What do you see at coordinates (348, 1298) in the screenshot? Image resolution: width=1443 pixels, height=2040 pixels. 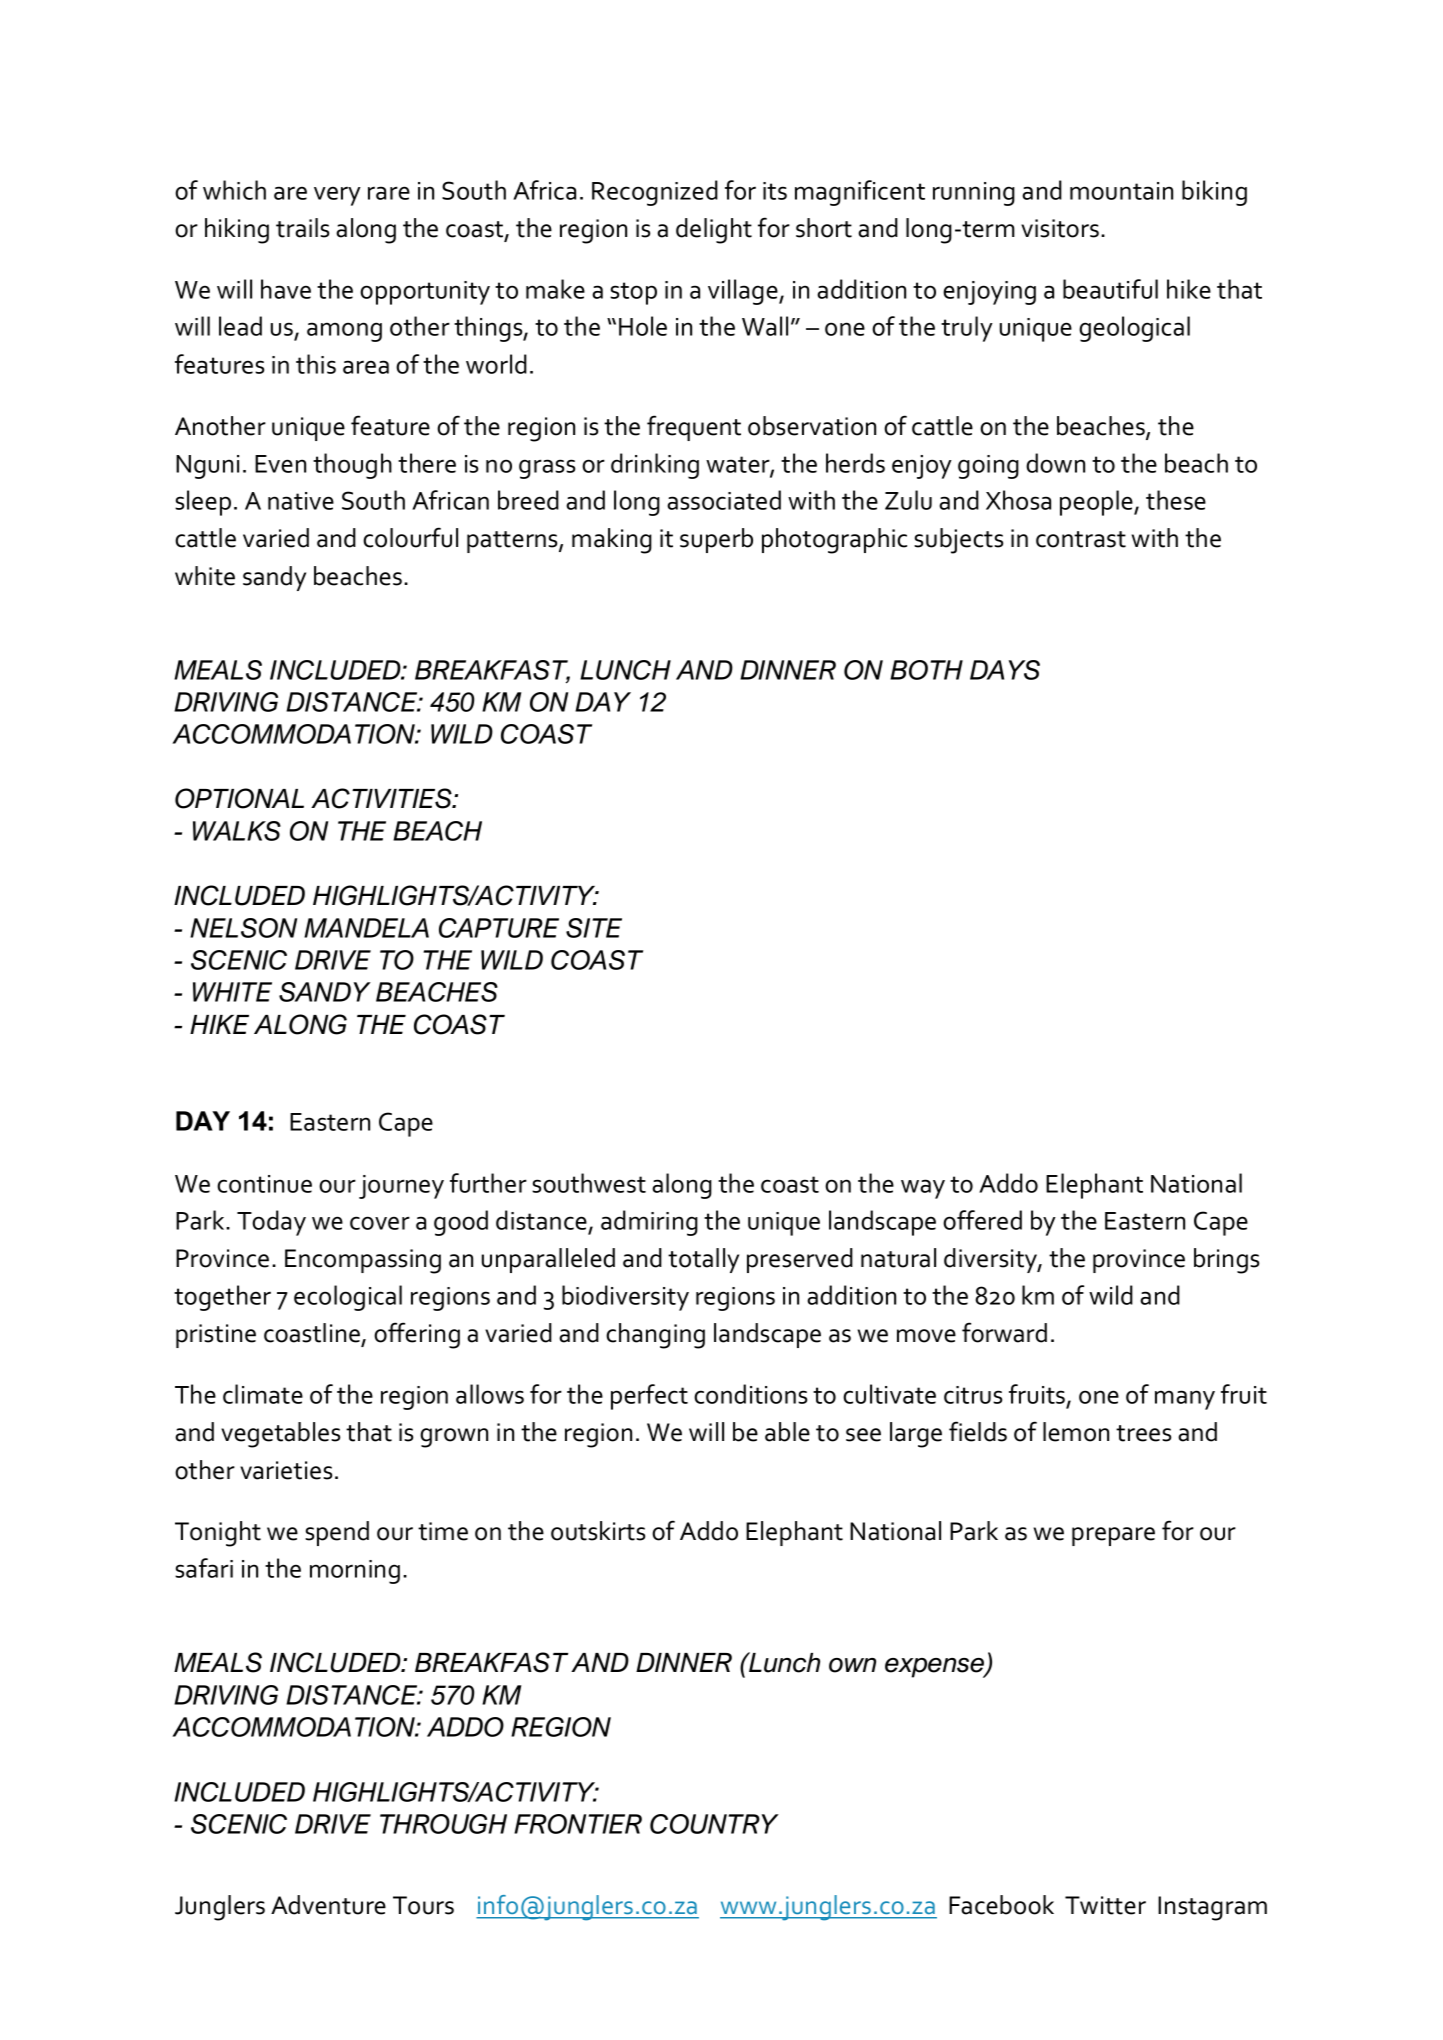 I see `ecological` at bounding box center [348, 1298].
